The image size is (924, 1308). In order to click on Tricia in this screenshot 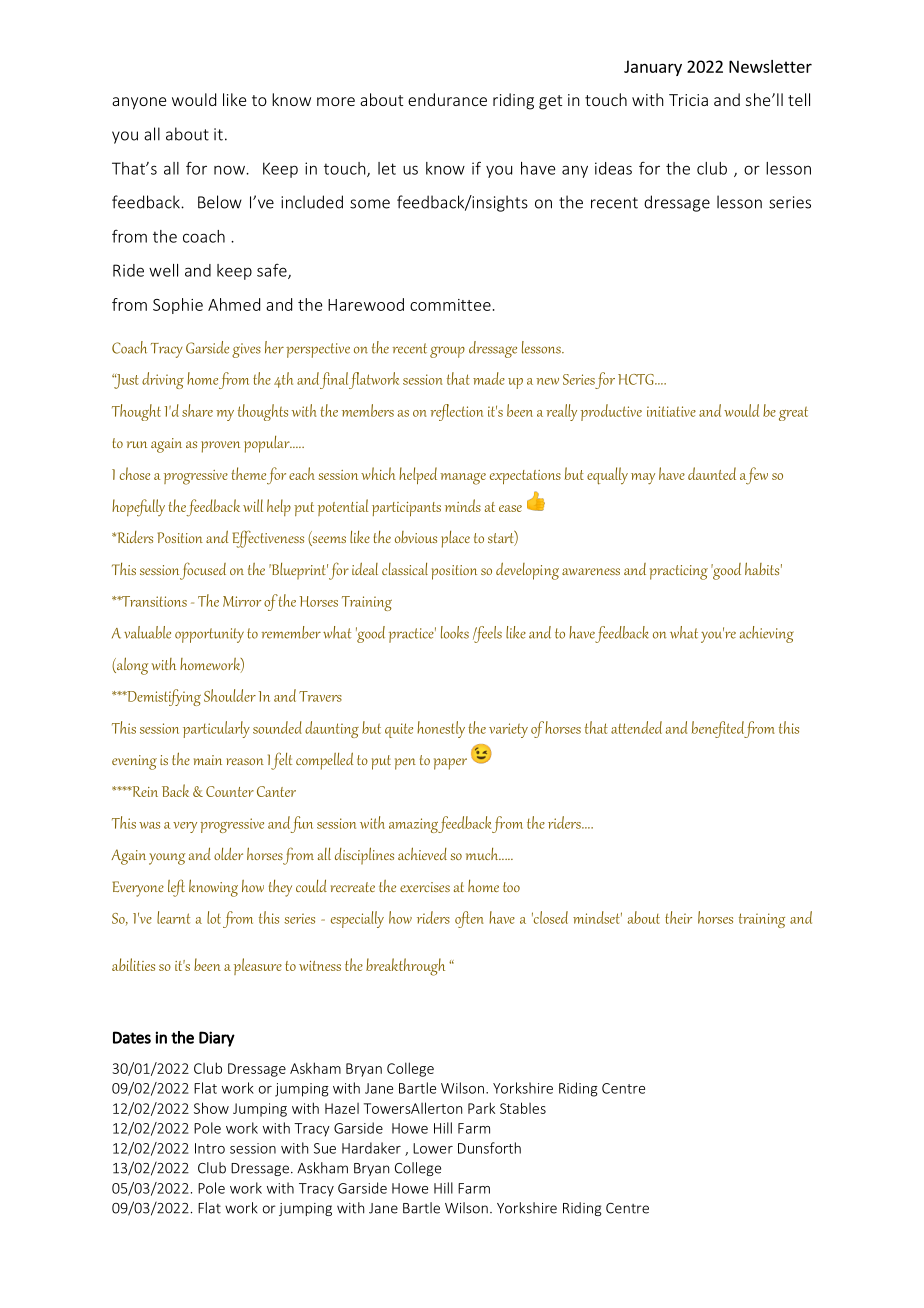, I will do `click(688, 100)`.
